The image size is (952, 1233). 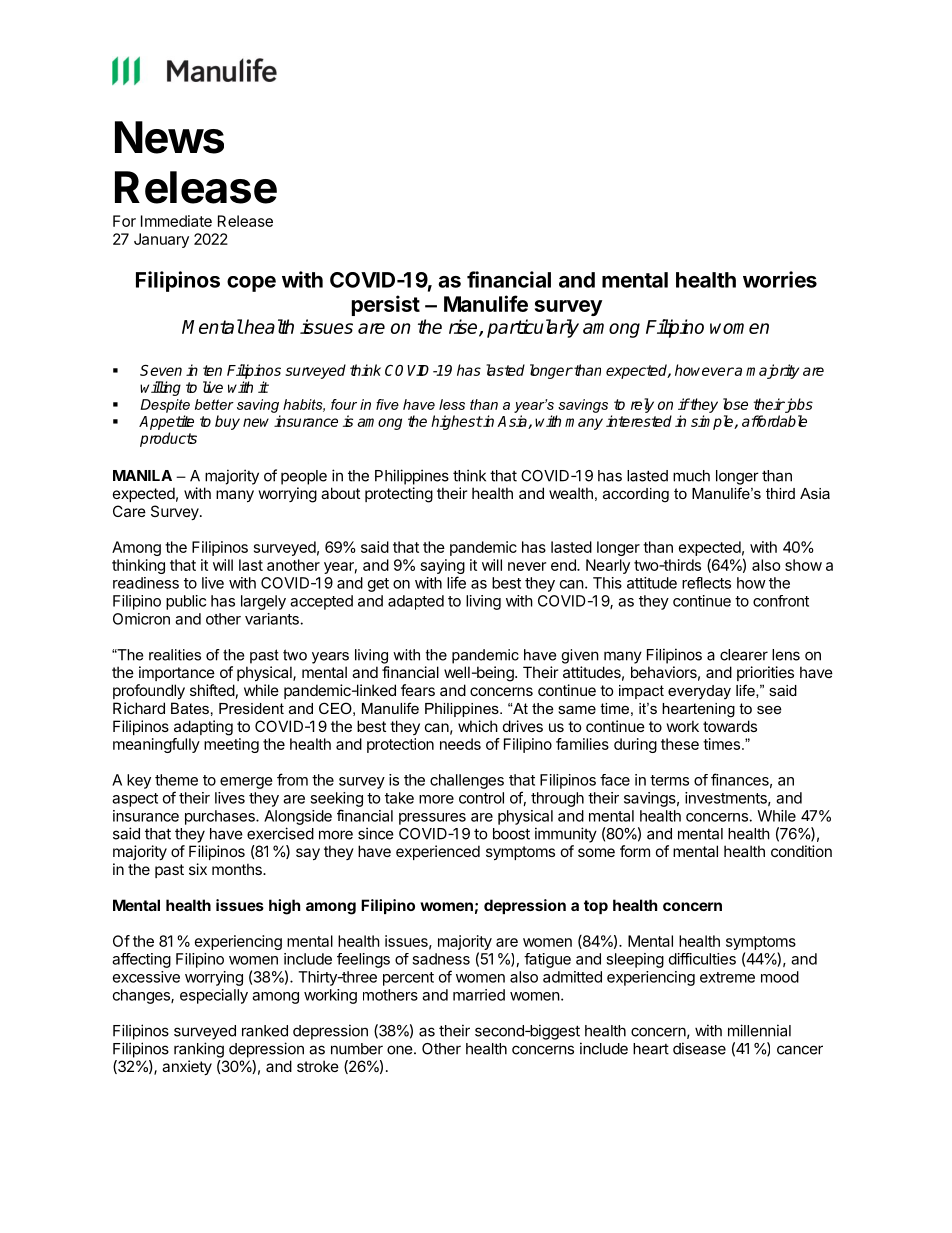 I want to click on reflects, so click(x=706, y=583).
